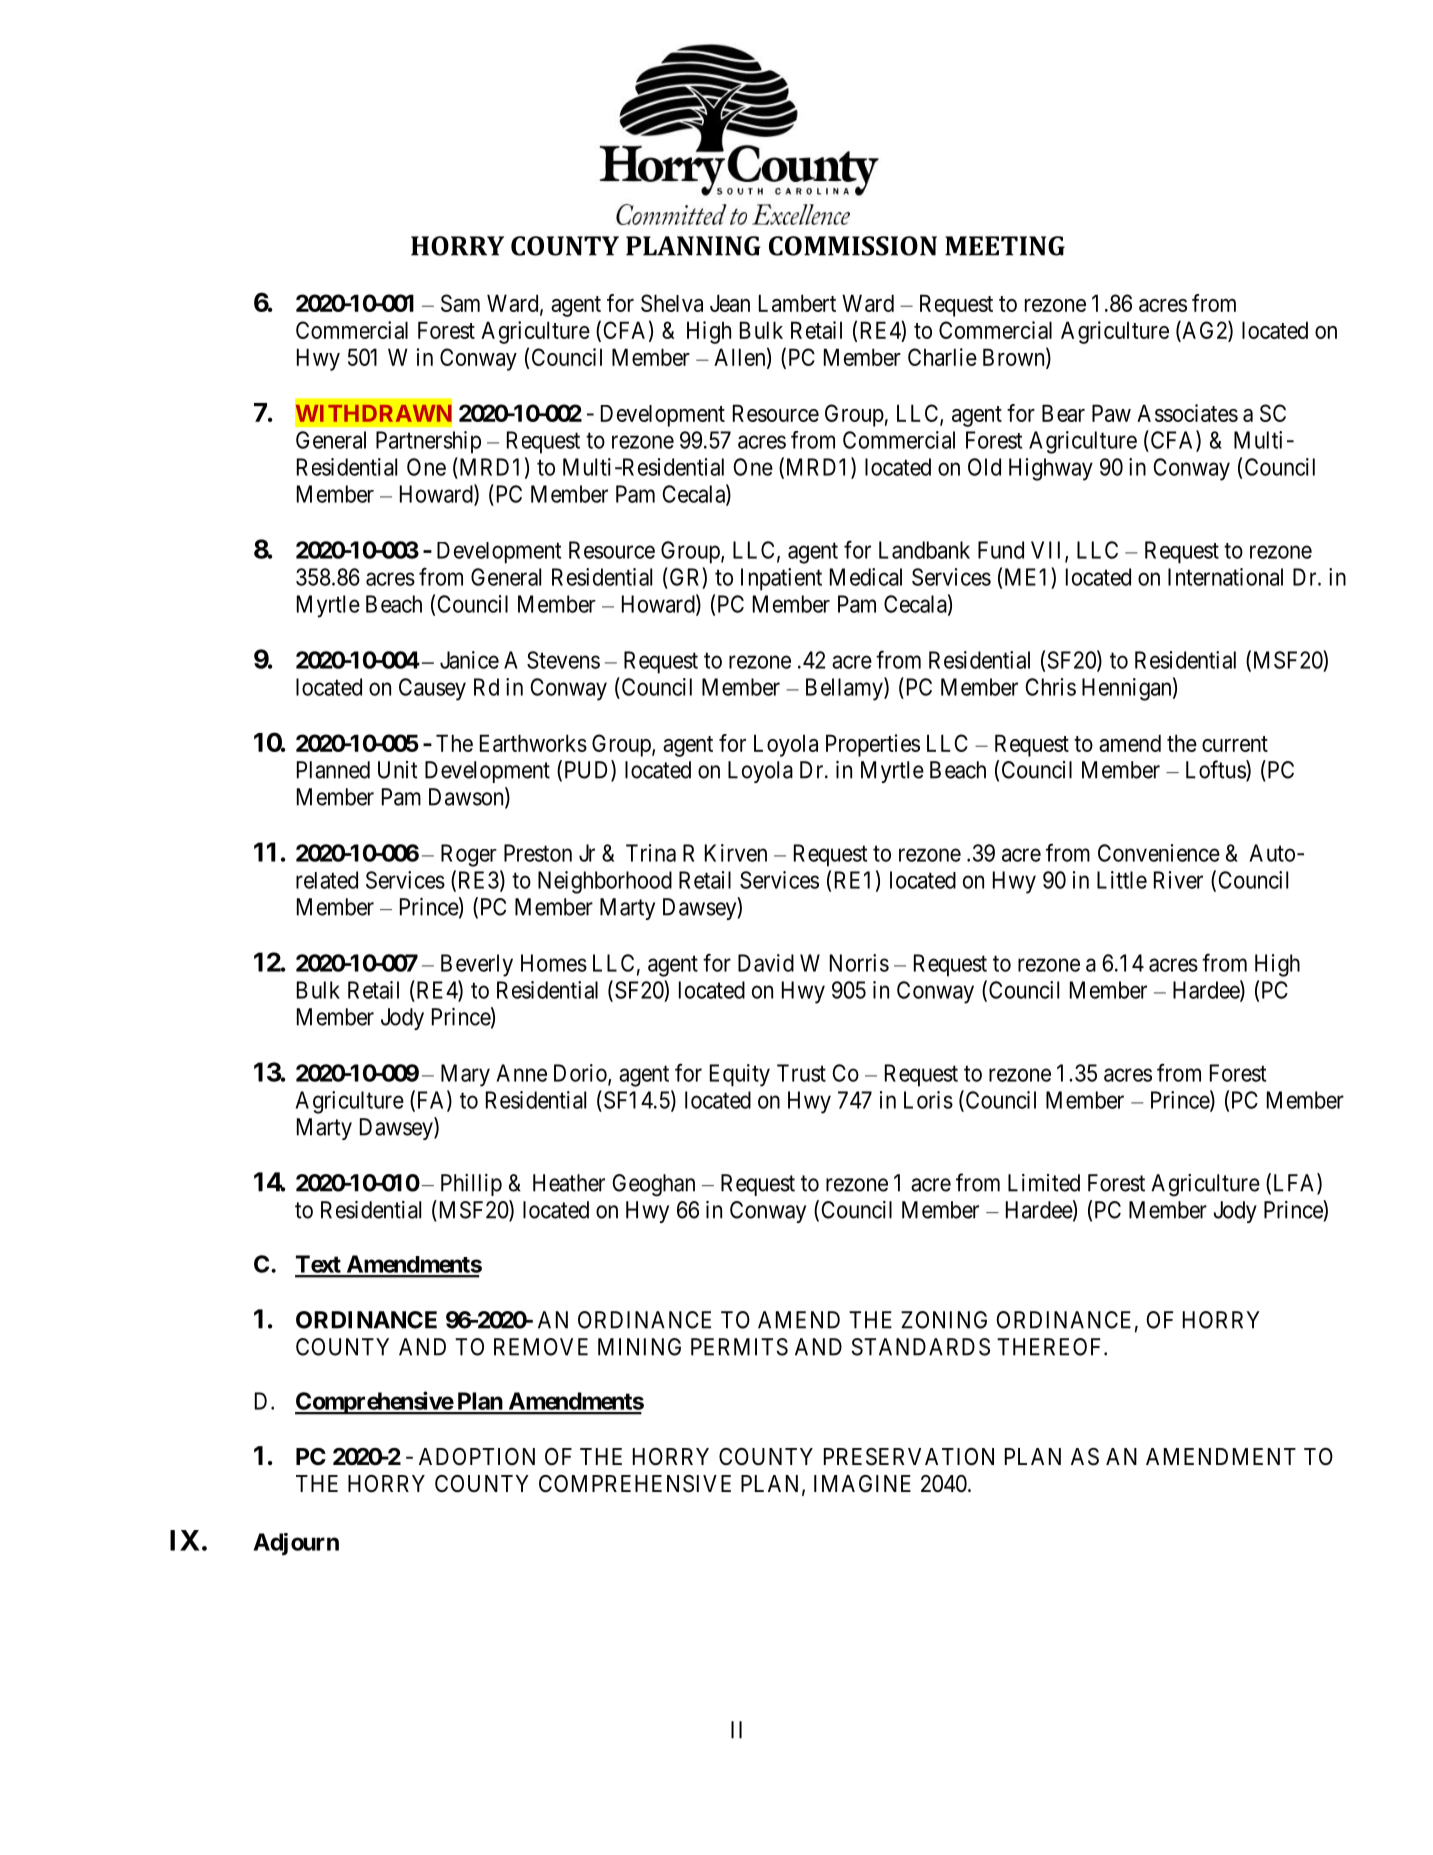 This page has width=1433, height=1855. I want to click on Lambert, so click(797, 303).
